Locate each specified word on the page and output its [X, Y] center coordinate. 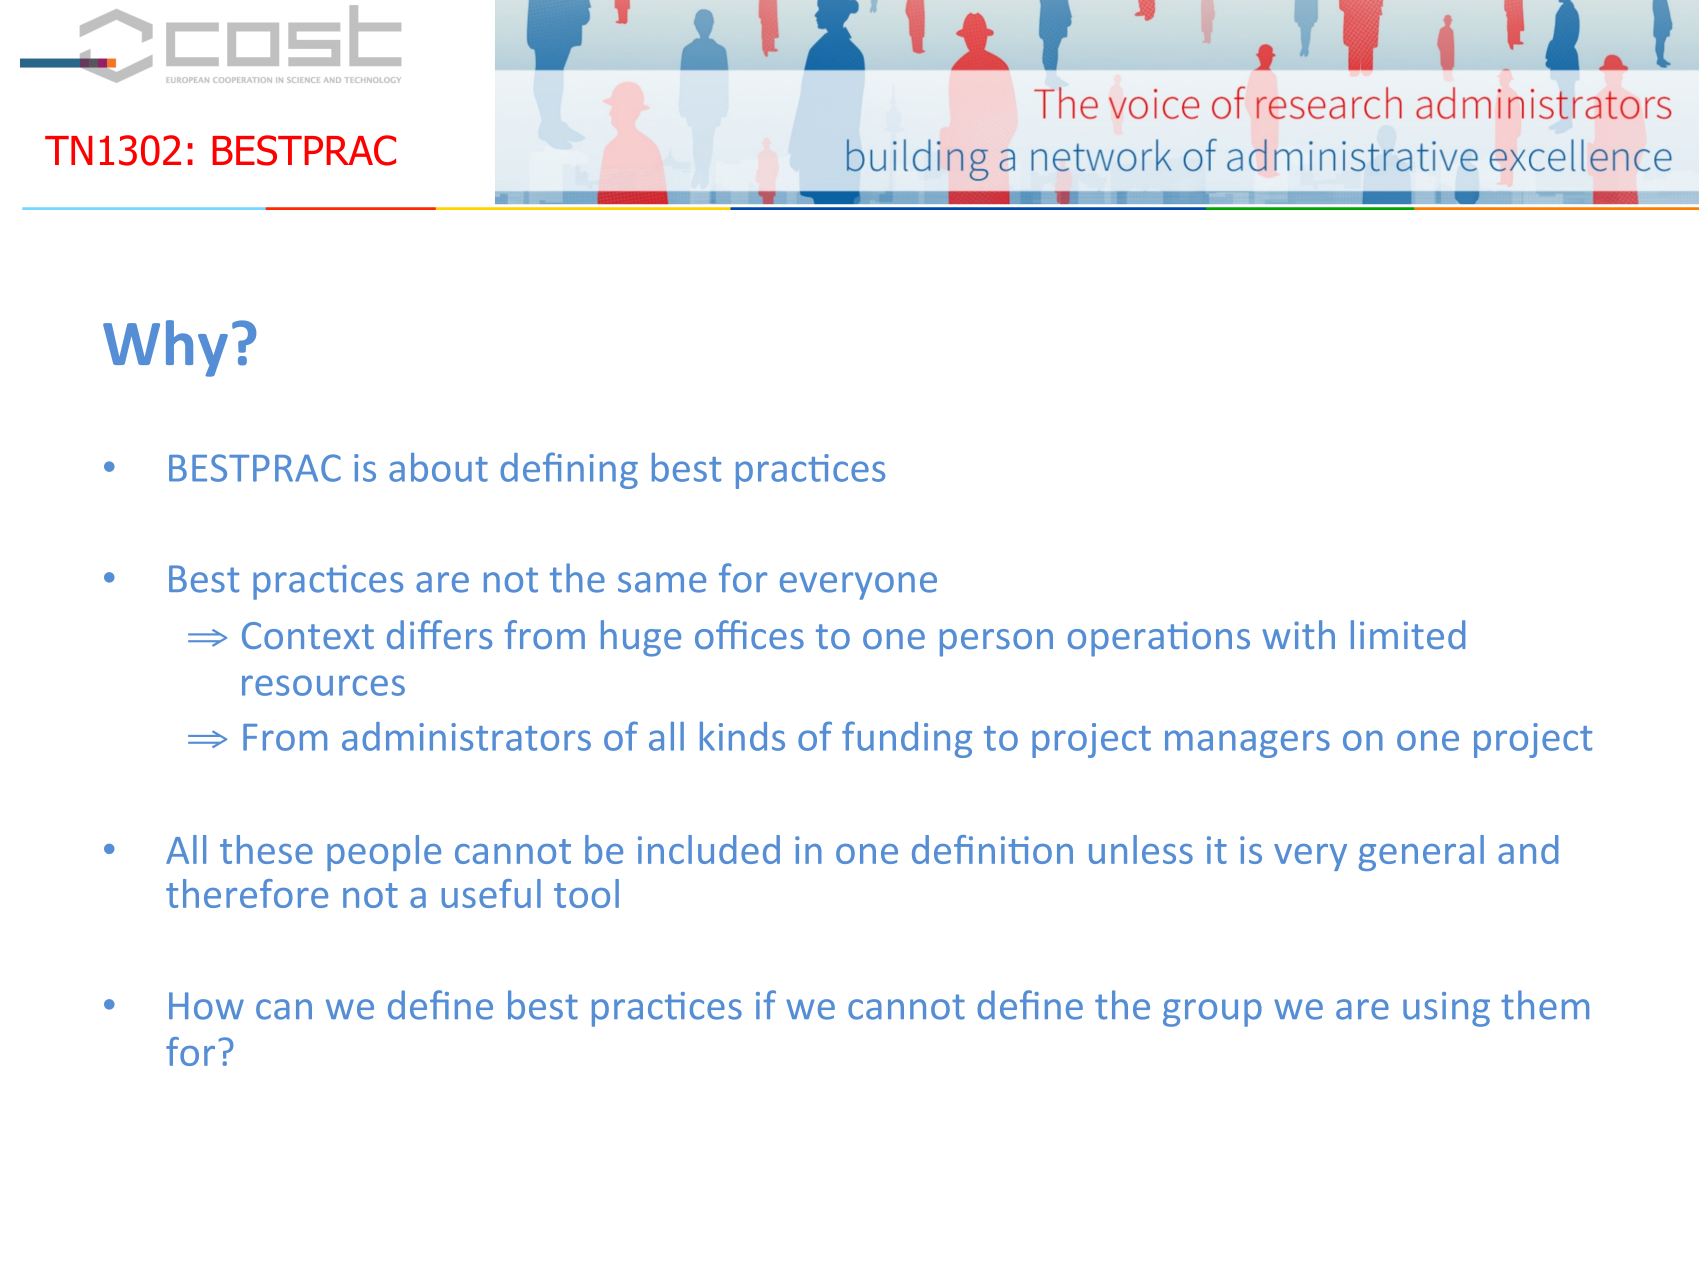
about [438, 467]
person [996, 643]
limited [1408, 634]
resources [323, 685]
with [1298, 634]
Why [165, 348]
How [206, 1006]
